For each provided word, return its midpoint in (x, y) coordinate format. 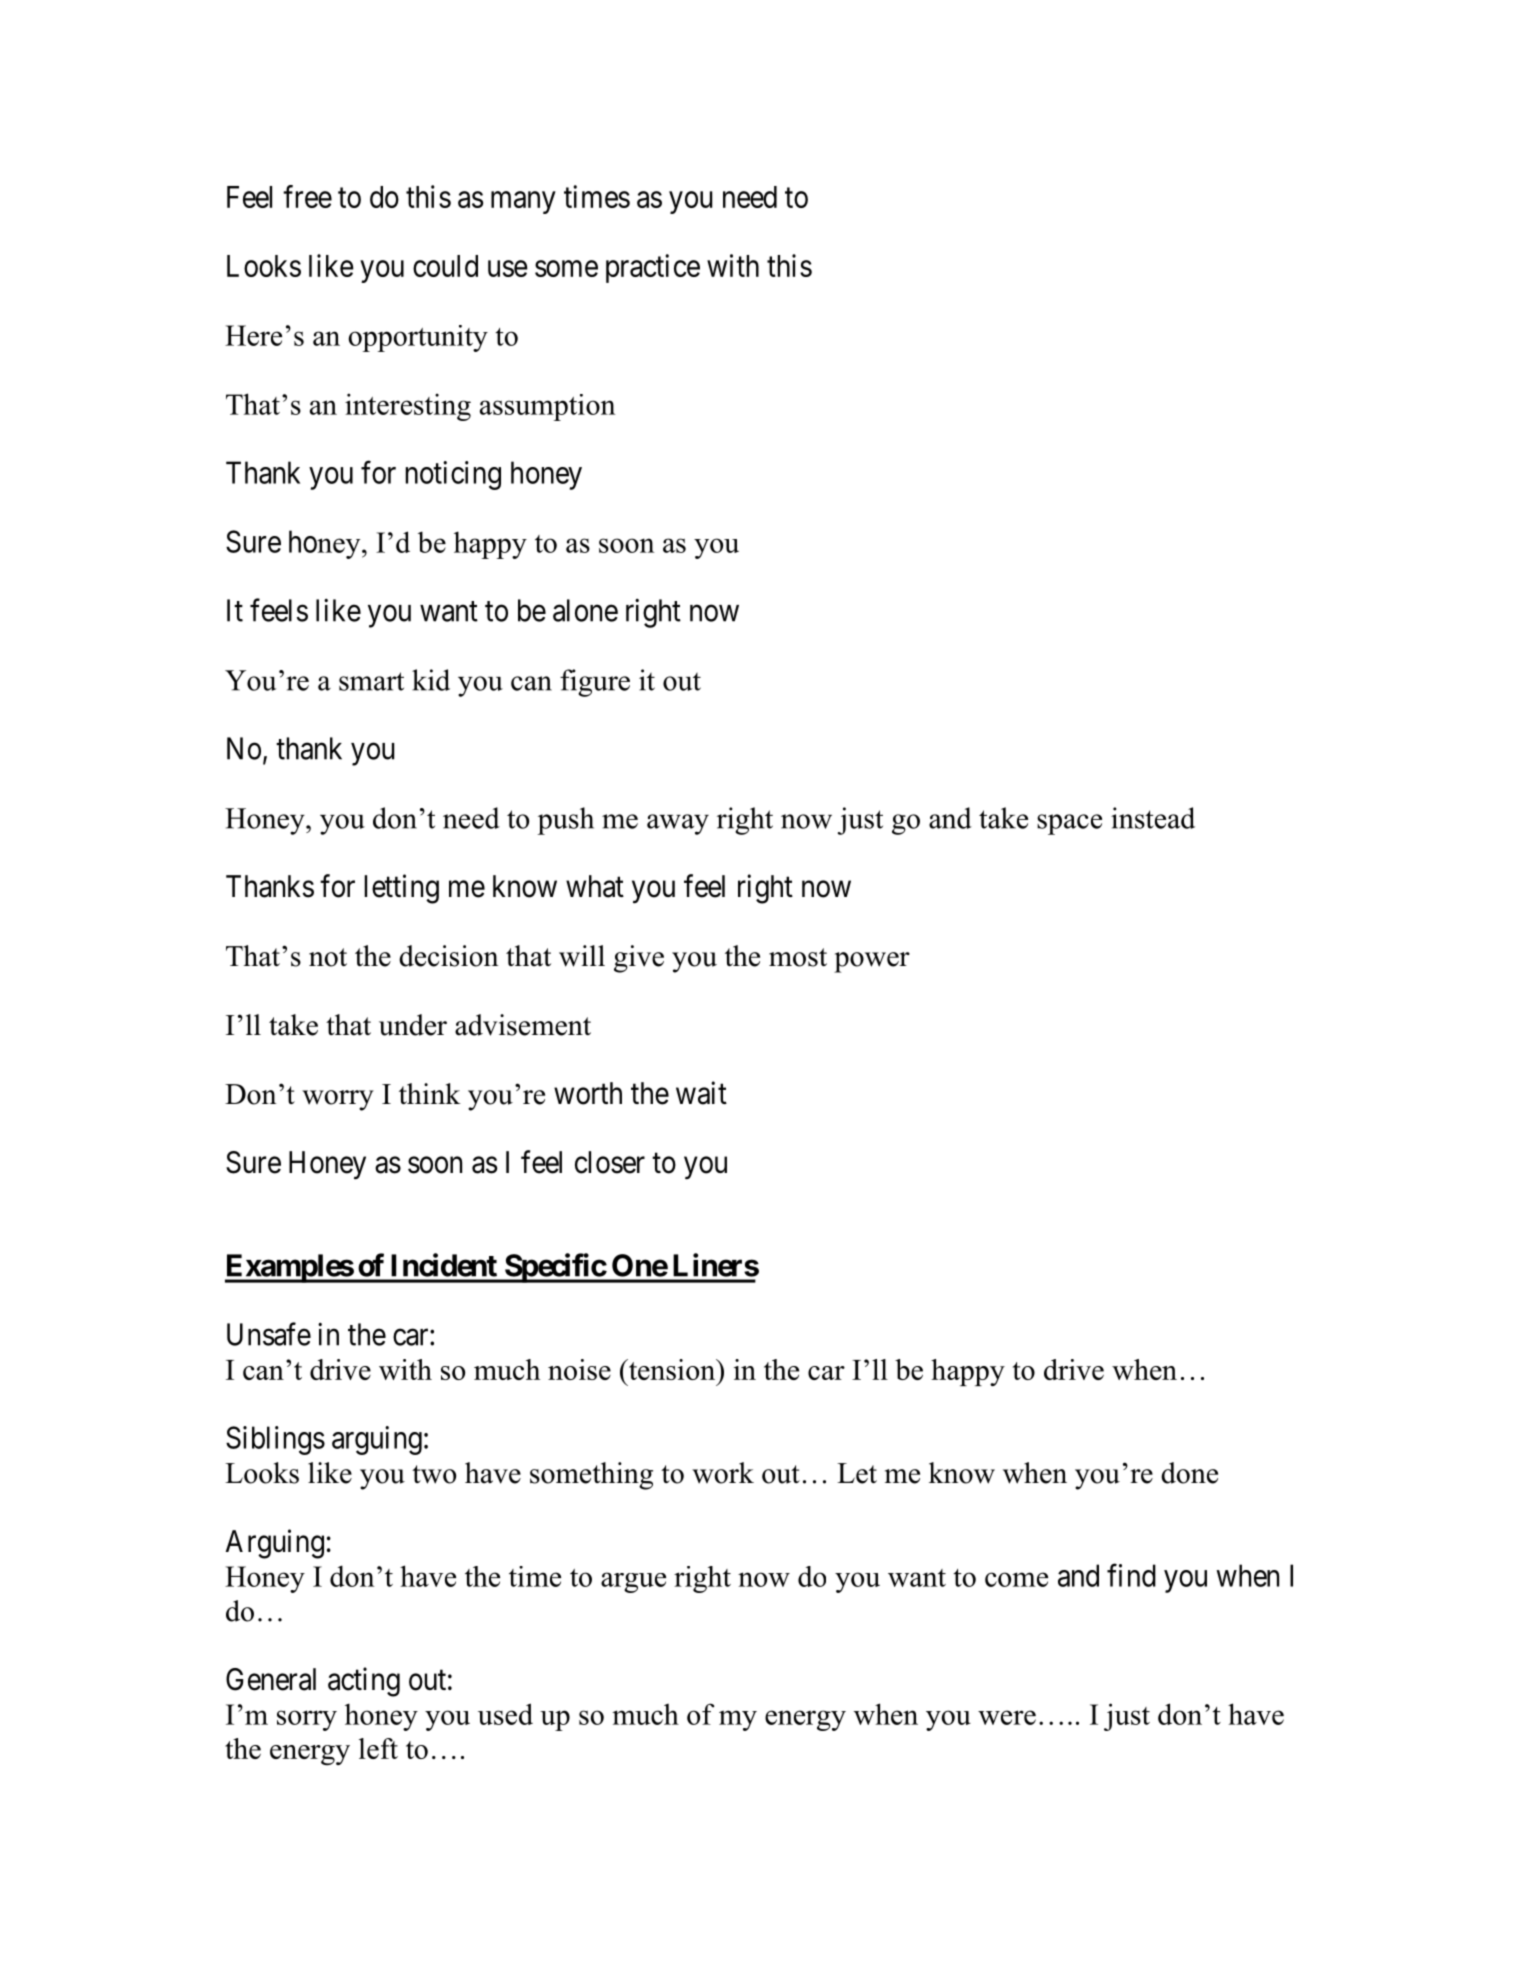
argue (633, 1582)
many (523, 202)
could (445, 266)
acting (364, 1682)
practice (653, 268)
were (1007, 1717)
